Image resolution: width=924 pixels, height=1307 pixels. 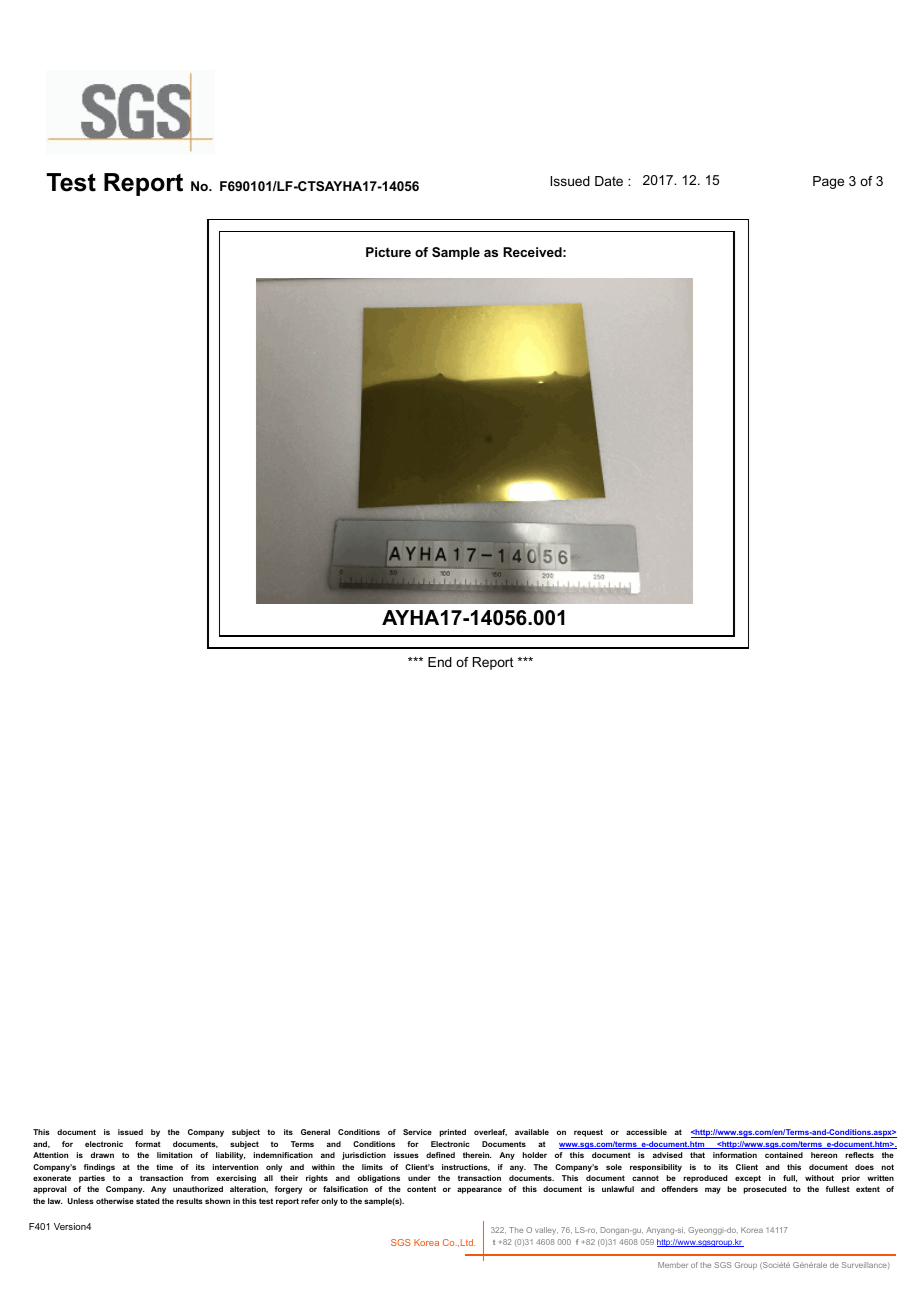 What do you see at coordinates (646, 1132) in the image?
I see `accessible` at bounding box center [646, 1132].
